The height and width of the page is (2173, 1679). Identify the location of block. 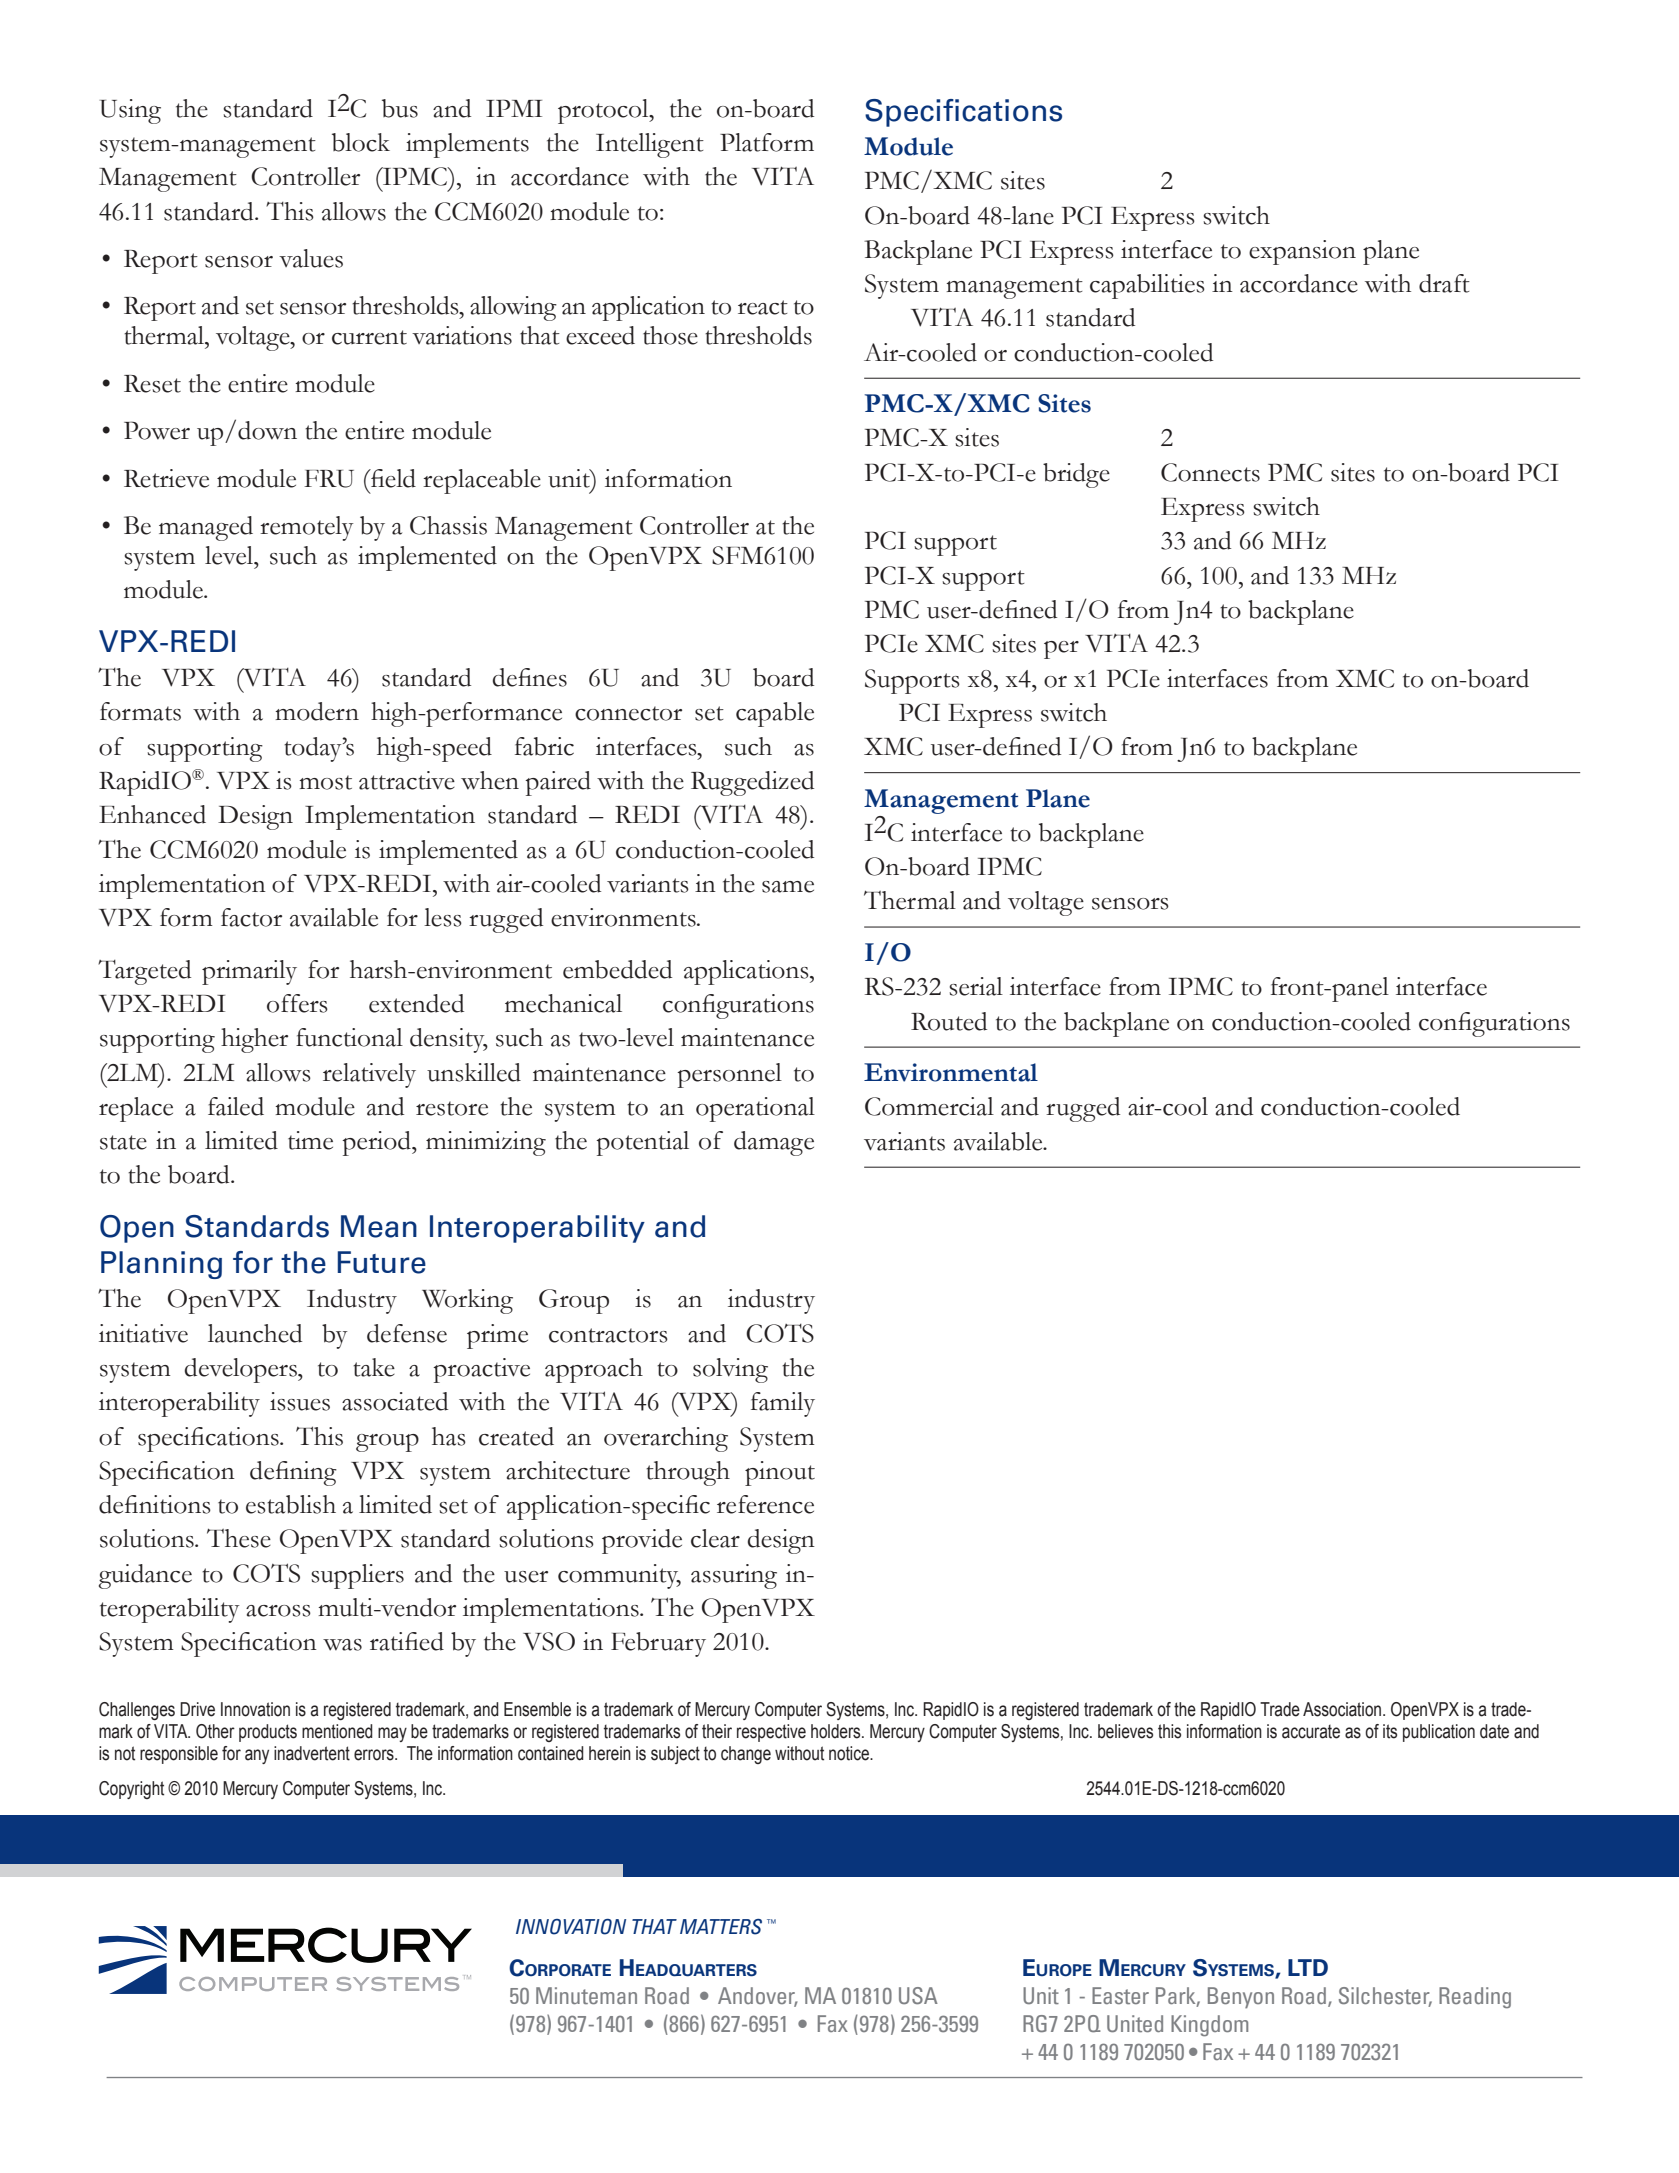
(361, 142).
